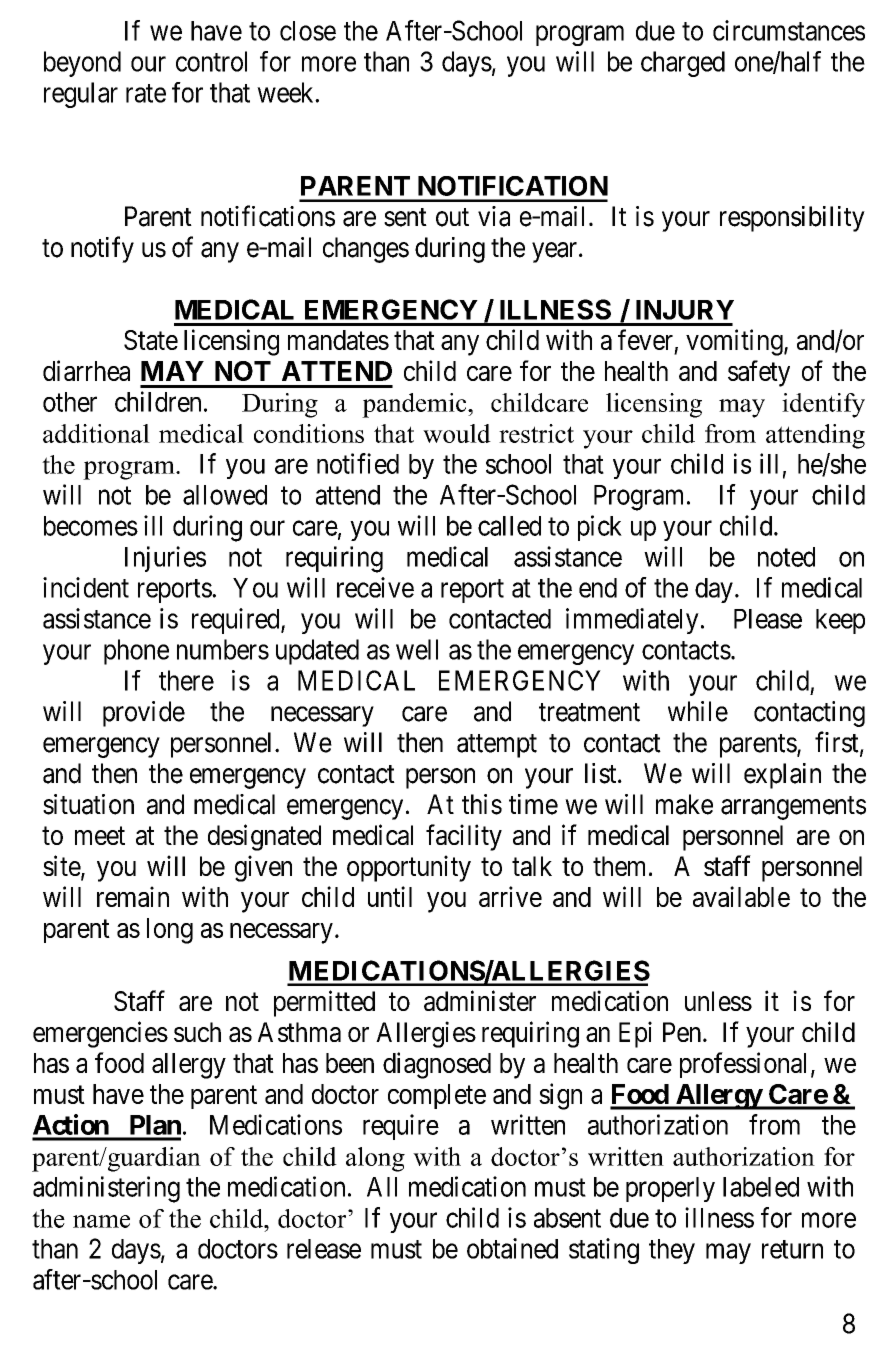  Describe the element at coordinates (101, 1221) in the document. I see `name` at that location.
